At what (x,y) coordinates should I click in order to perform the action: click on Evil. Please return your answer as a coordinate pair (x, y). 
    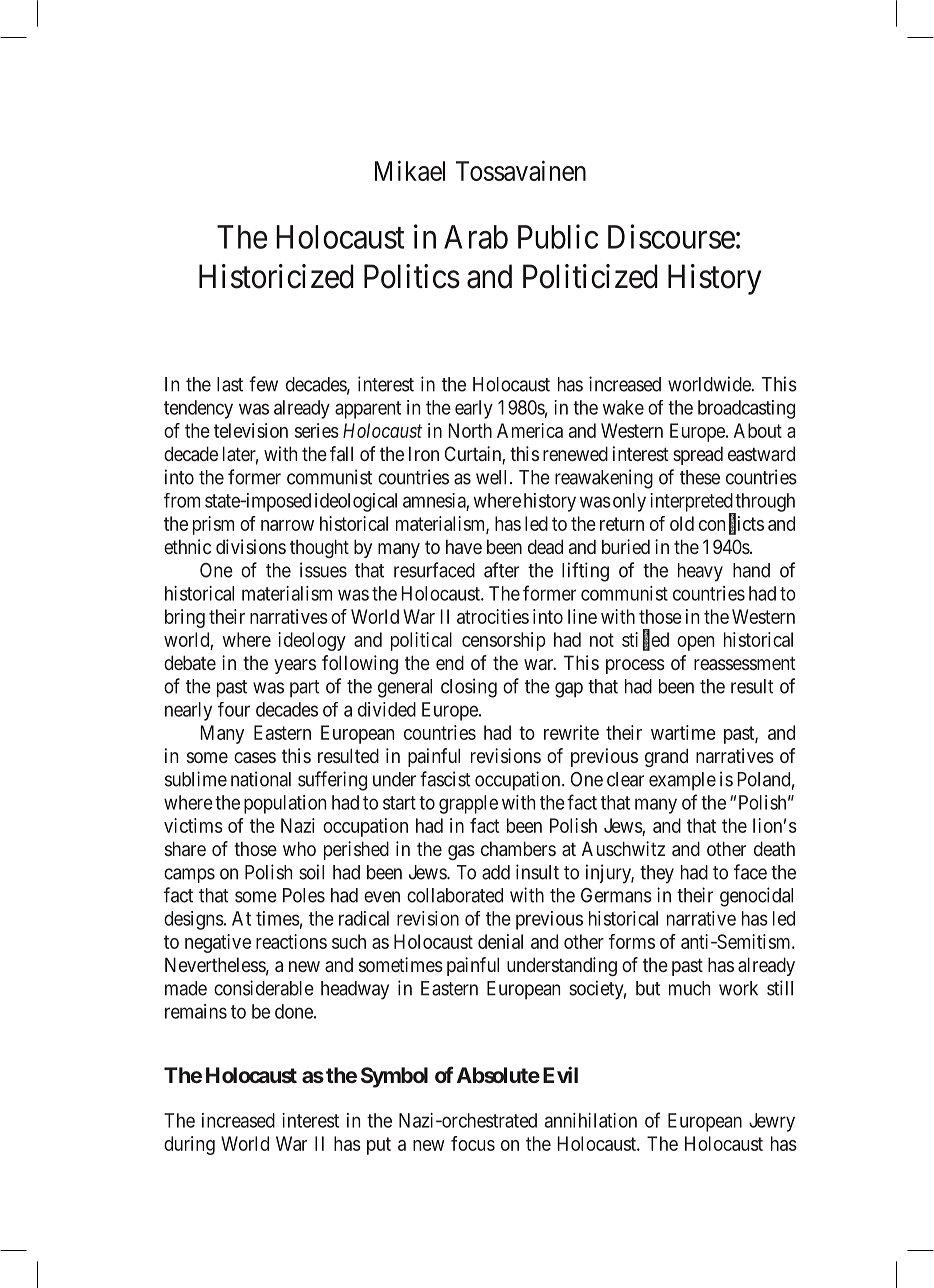
    Looking at the image, I should click on (560, 1074).
